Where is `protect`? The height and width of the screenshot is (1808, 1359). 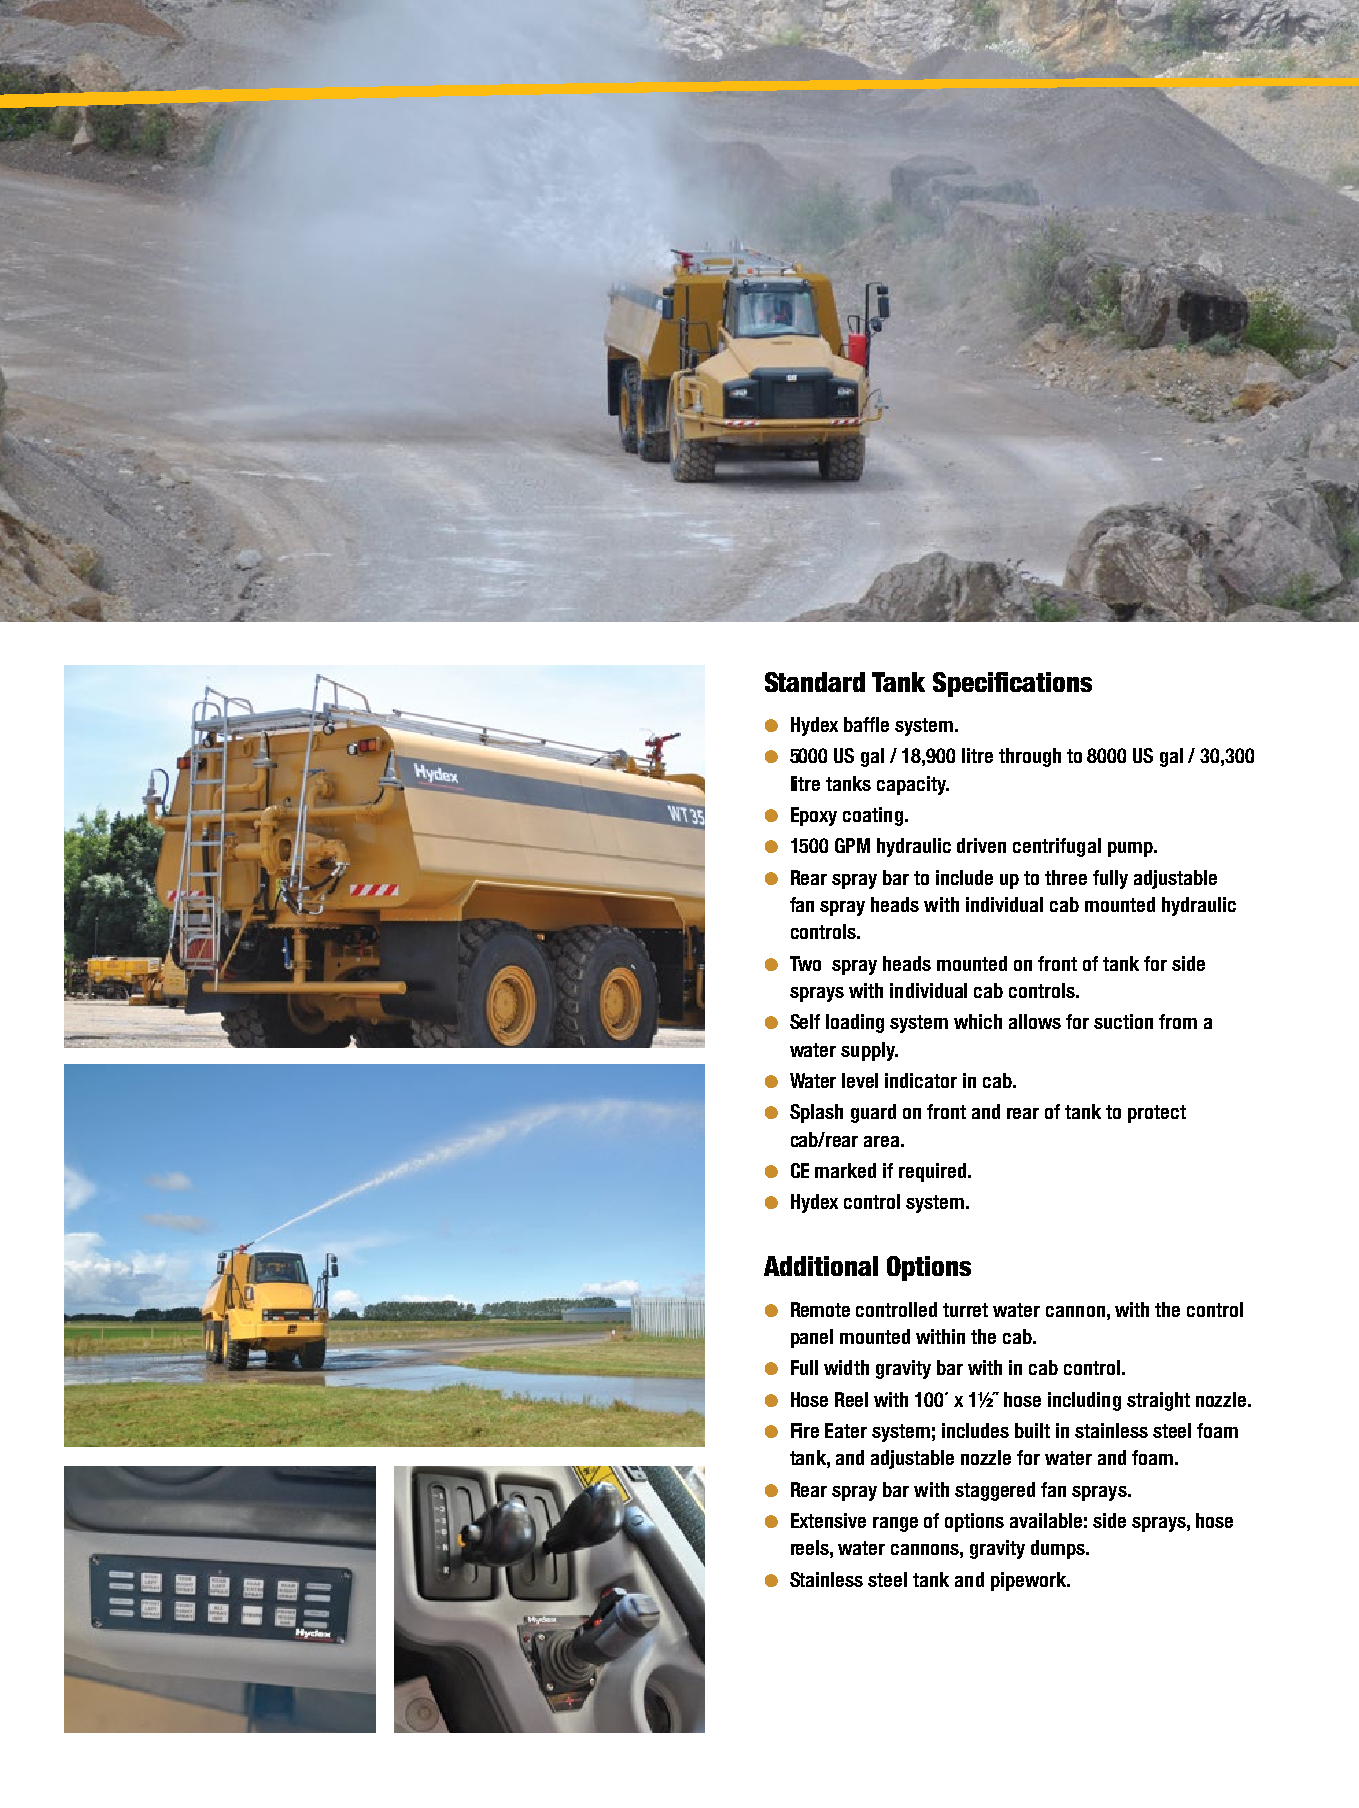
protect is located at coordinates (1157, 1114).
